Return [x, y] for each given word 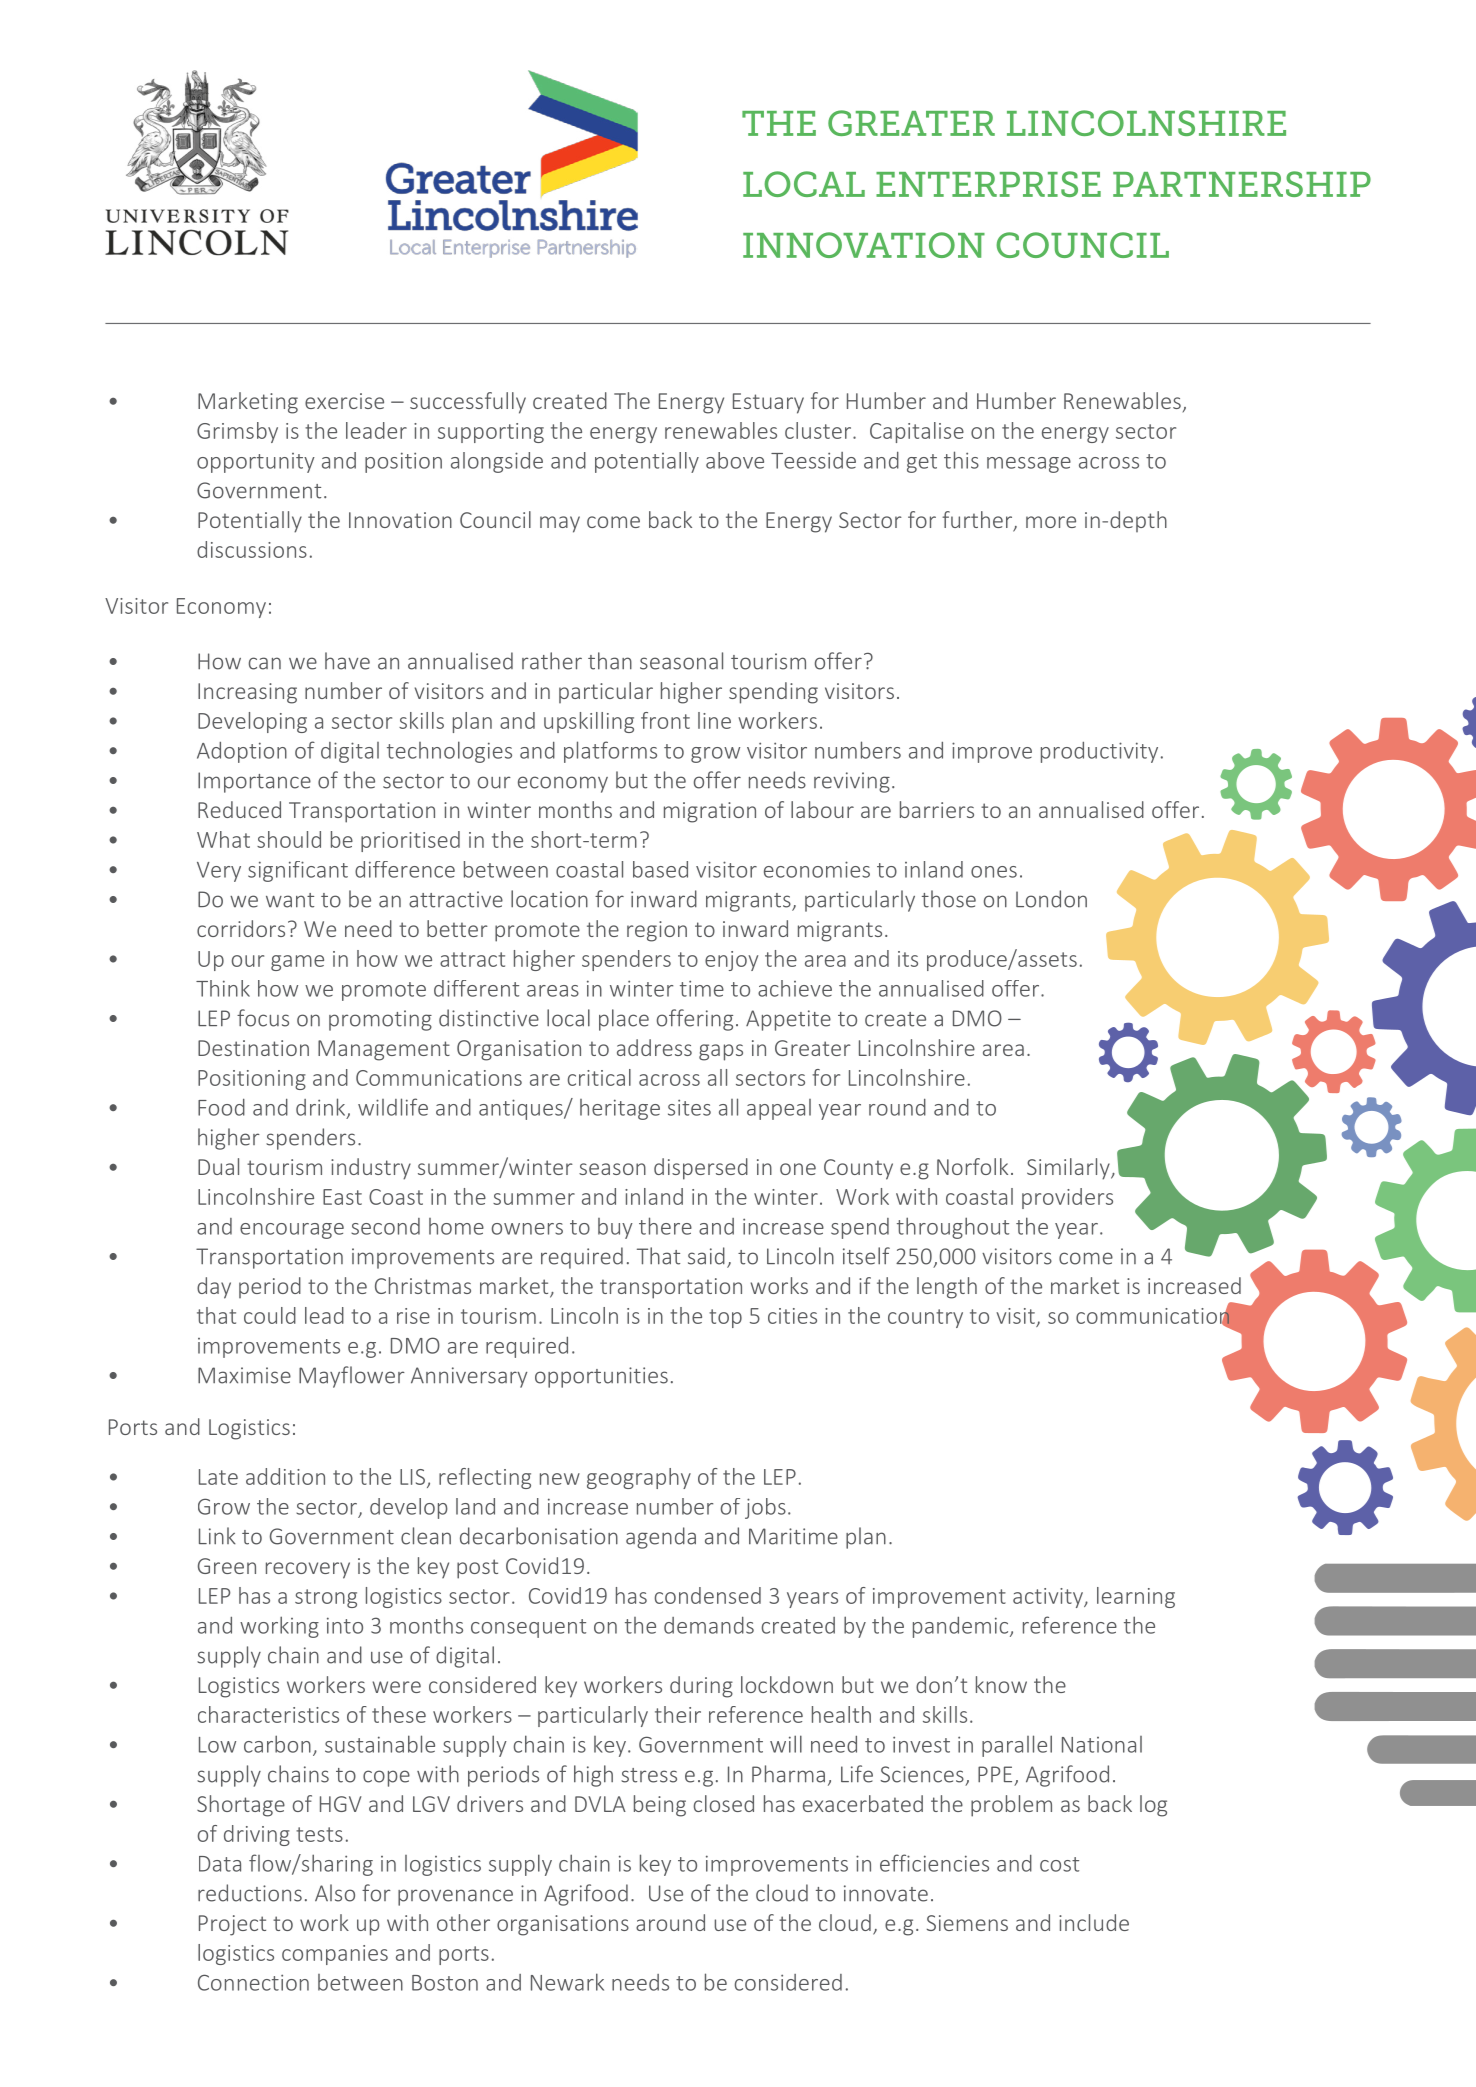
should [289, 839]
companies [335, 1955]
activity [1049, 1598]
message [1029, 465]
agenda [661, 1538]
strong [326, 1598]
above [735, 460]
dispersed [701, 1169]
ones [994, 872]
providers [1067, 1198]
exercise [344, 401]
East [342, 1197]
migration [710, 812]
